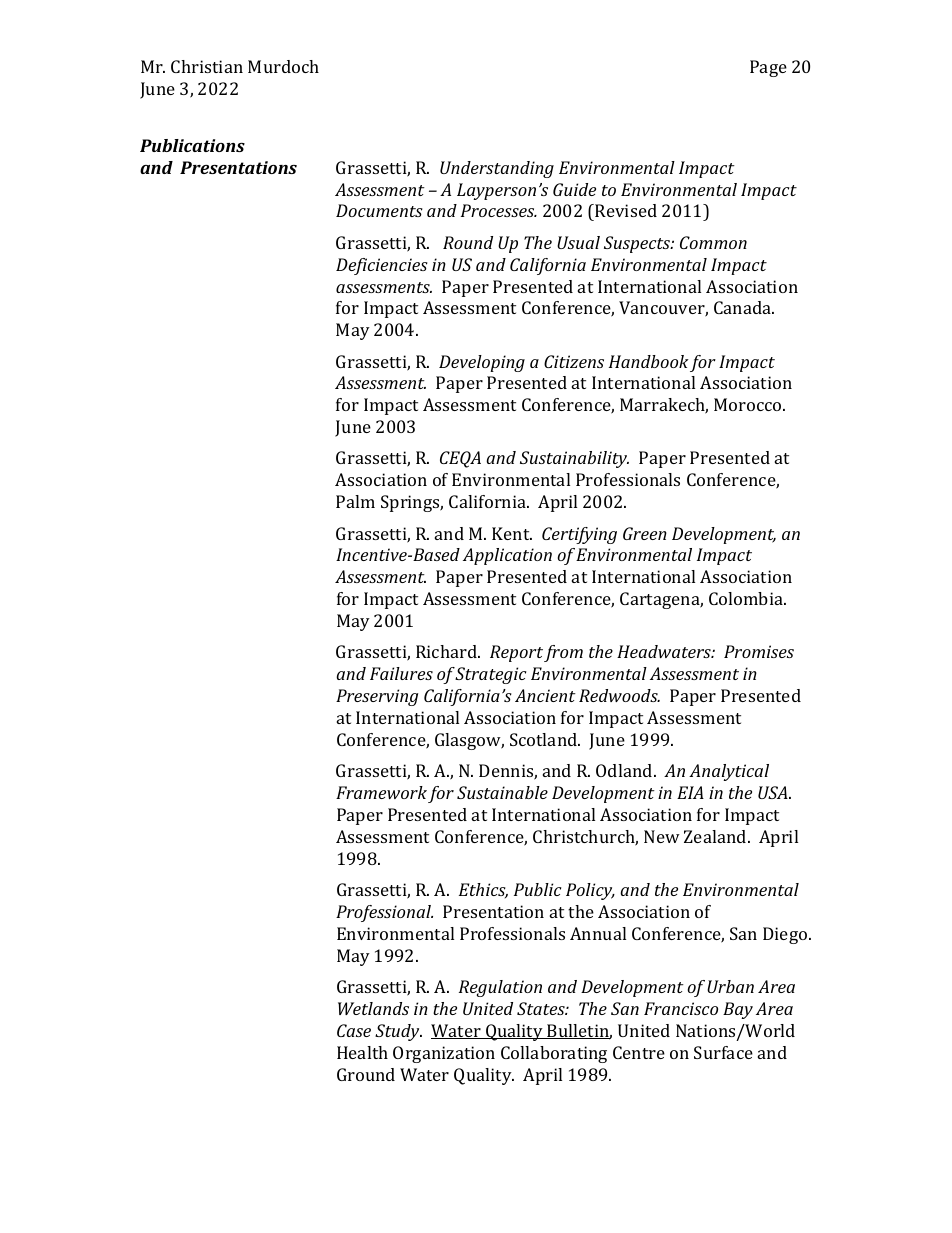  I want to click on Regulation, so click(500, 988).
